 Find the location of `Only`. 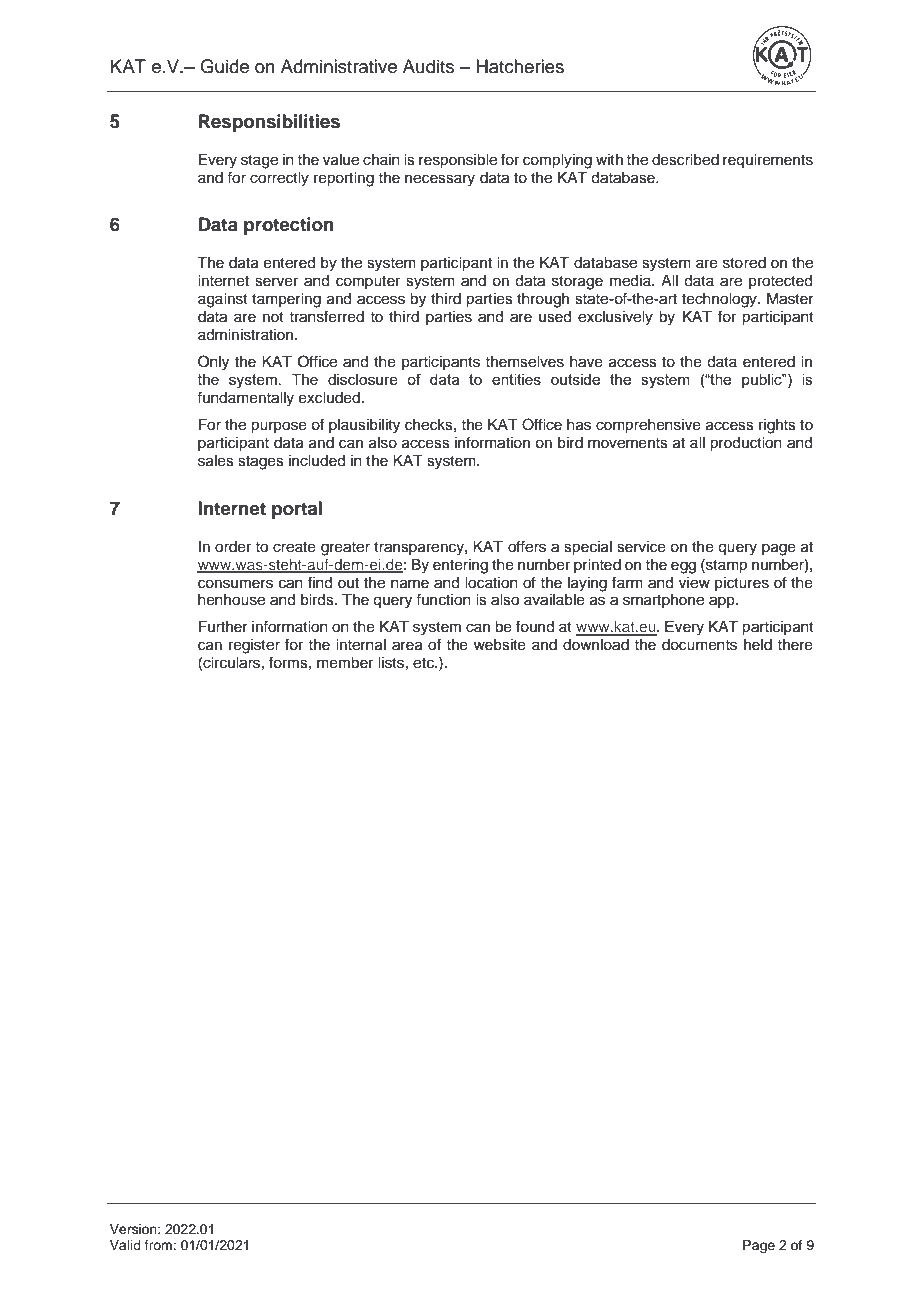

Only is located at coordinates (213, 363).
